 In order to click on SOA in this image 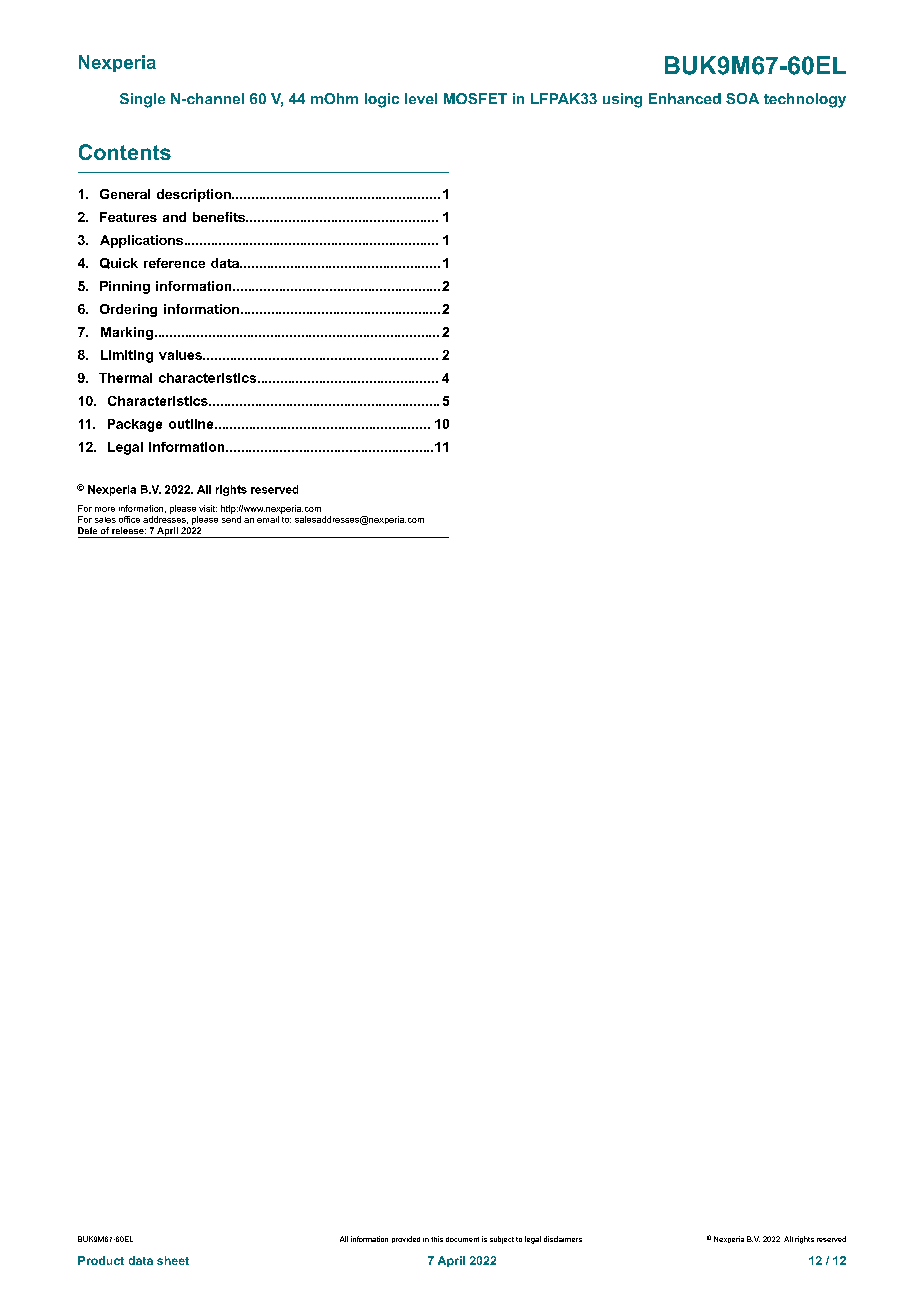, I will do `click(742, 98)`.
